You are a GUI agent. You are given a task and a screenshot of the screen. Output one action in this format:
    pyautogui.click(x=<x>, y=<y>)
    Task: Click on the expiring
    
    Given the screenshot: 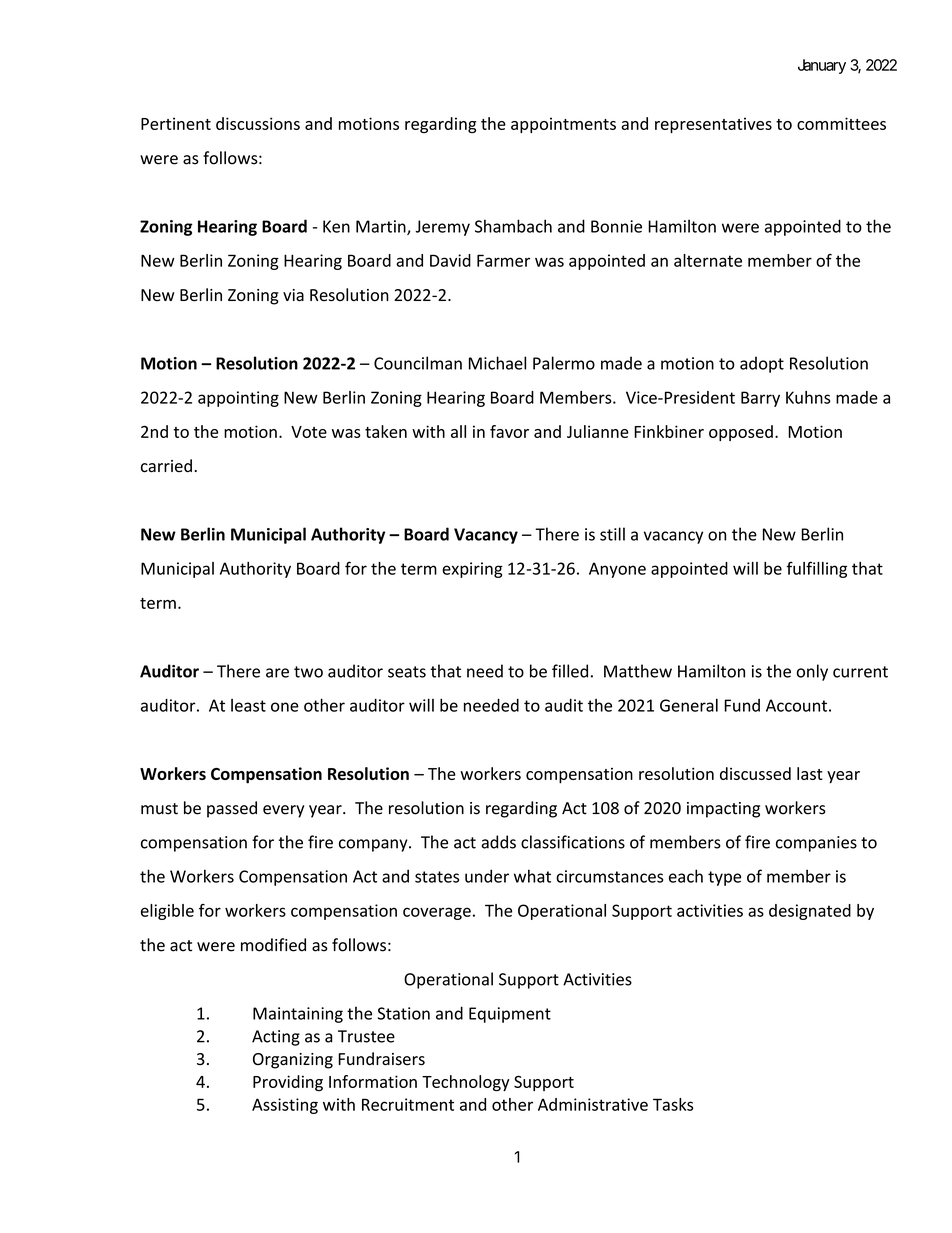 What is the action you would take?
    pyautogui.click(x=472, y=570)
